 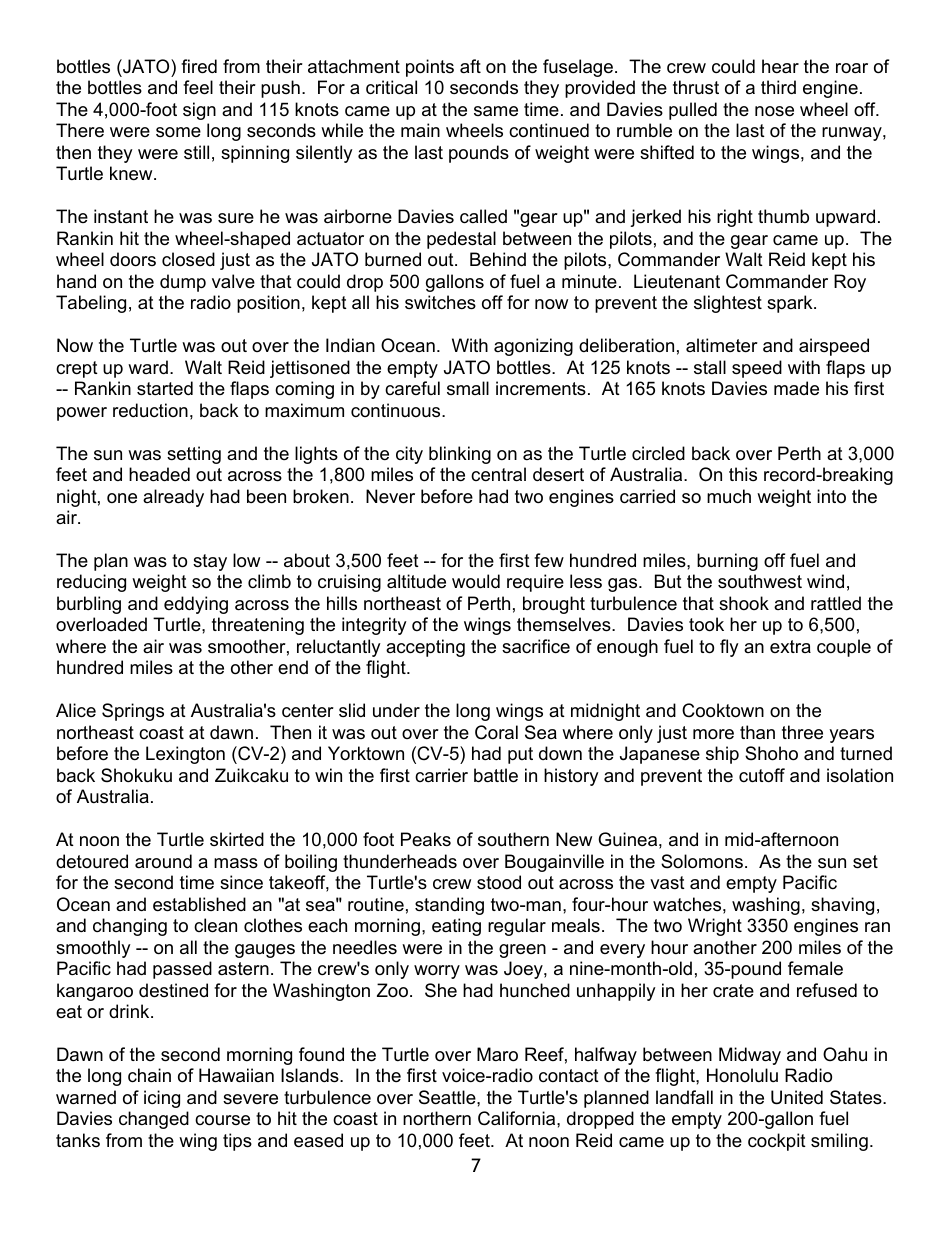 I want to click on icing, so click(x=162, y=1099).
